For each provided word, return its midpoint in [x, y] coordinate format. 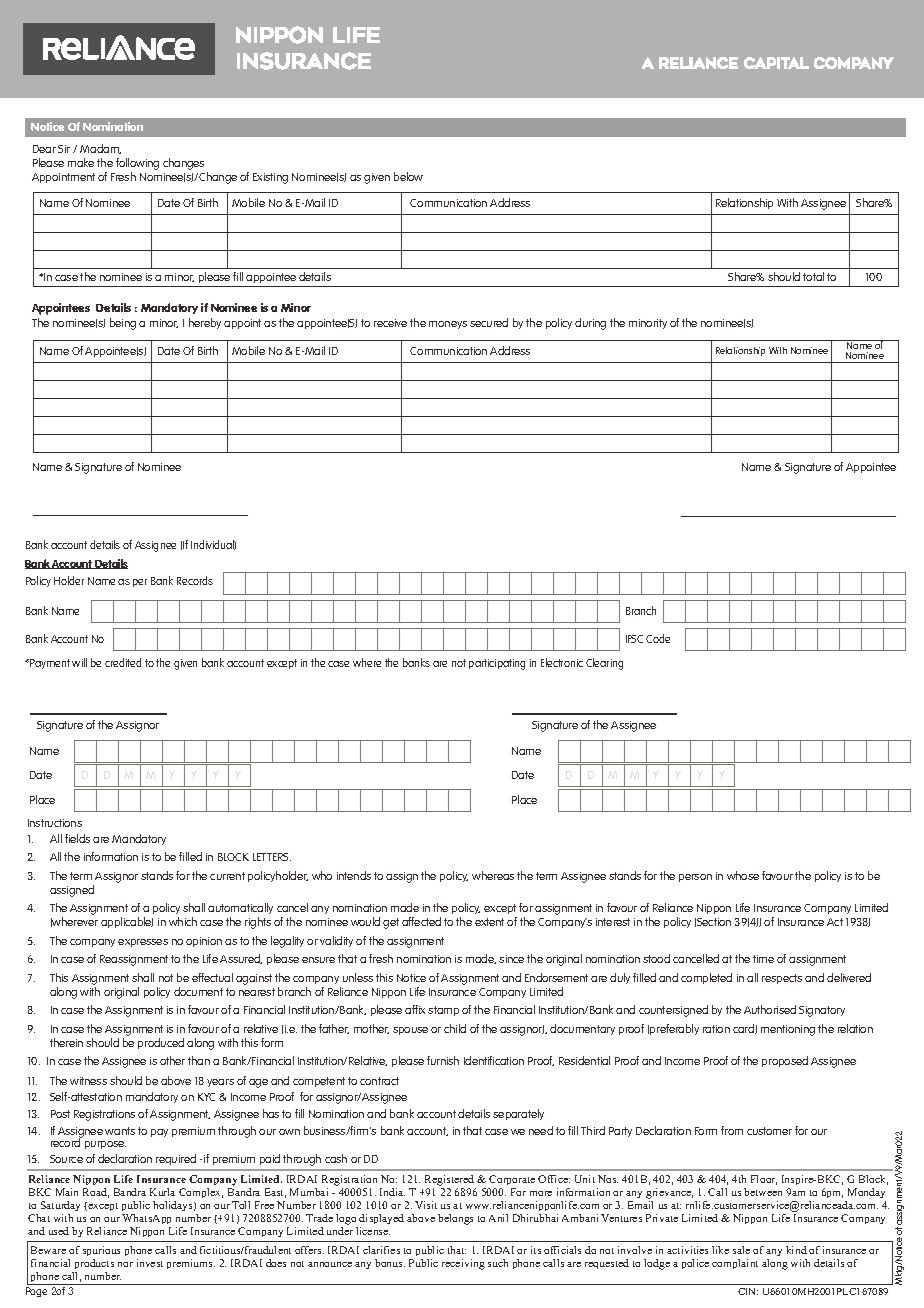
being [123, 324]
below [408, 176]
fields [77, 838]
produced [161, 1043]
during [590, 324]
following [137, 164]
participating [497, 664]
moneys [448, 325]
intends [354, 875]
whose [743, 875]
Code [658, 638]
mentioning [788, 1030]
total [813, 276]
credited [123, 662]
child [455, 1028]
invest [150, 1263]
